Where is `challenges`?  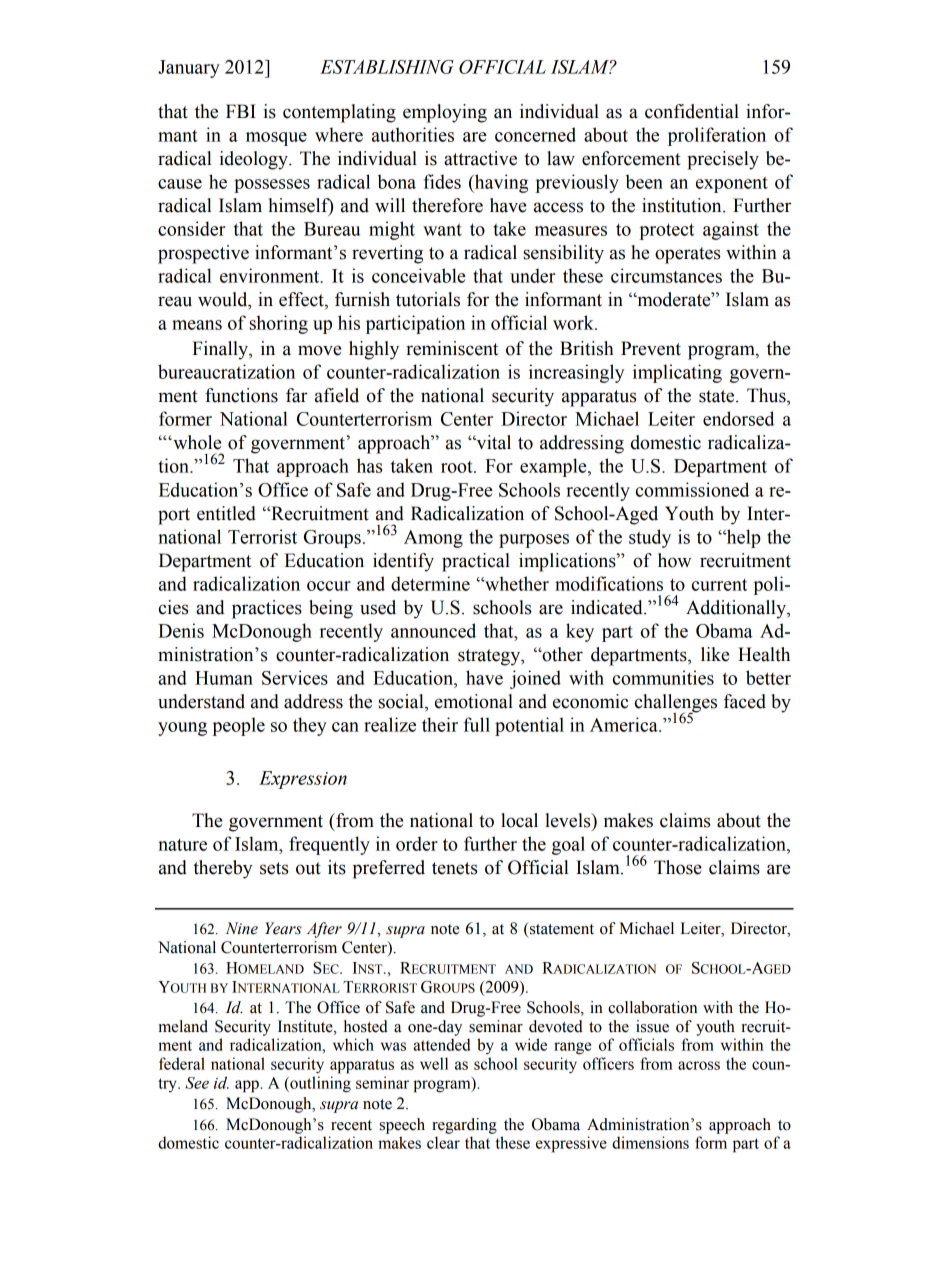
challenges is located at coordinates (676, 704).
